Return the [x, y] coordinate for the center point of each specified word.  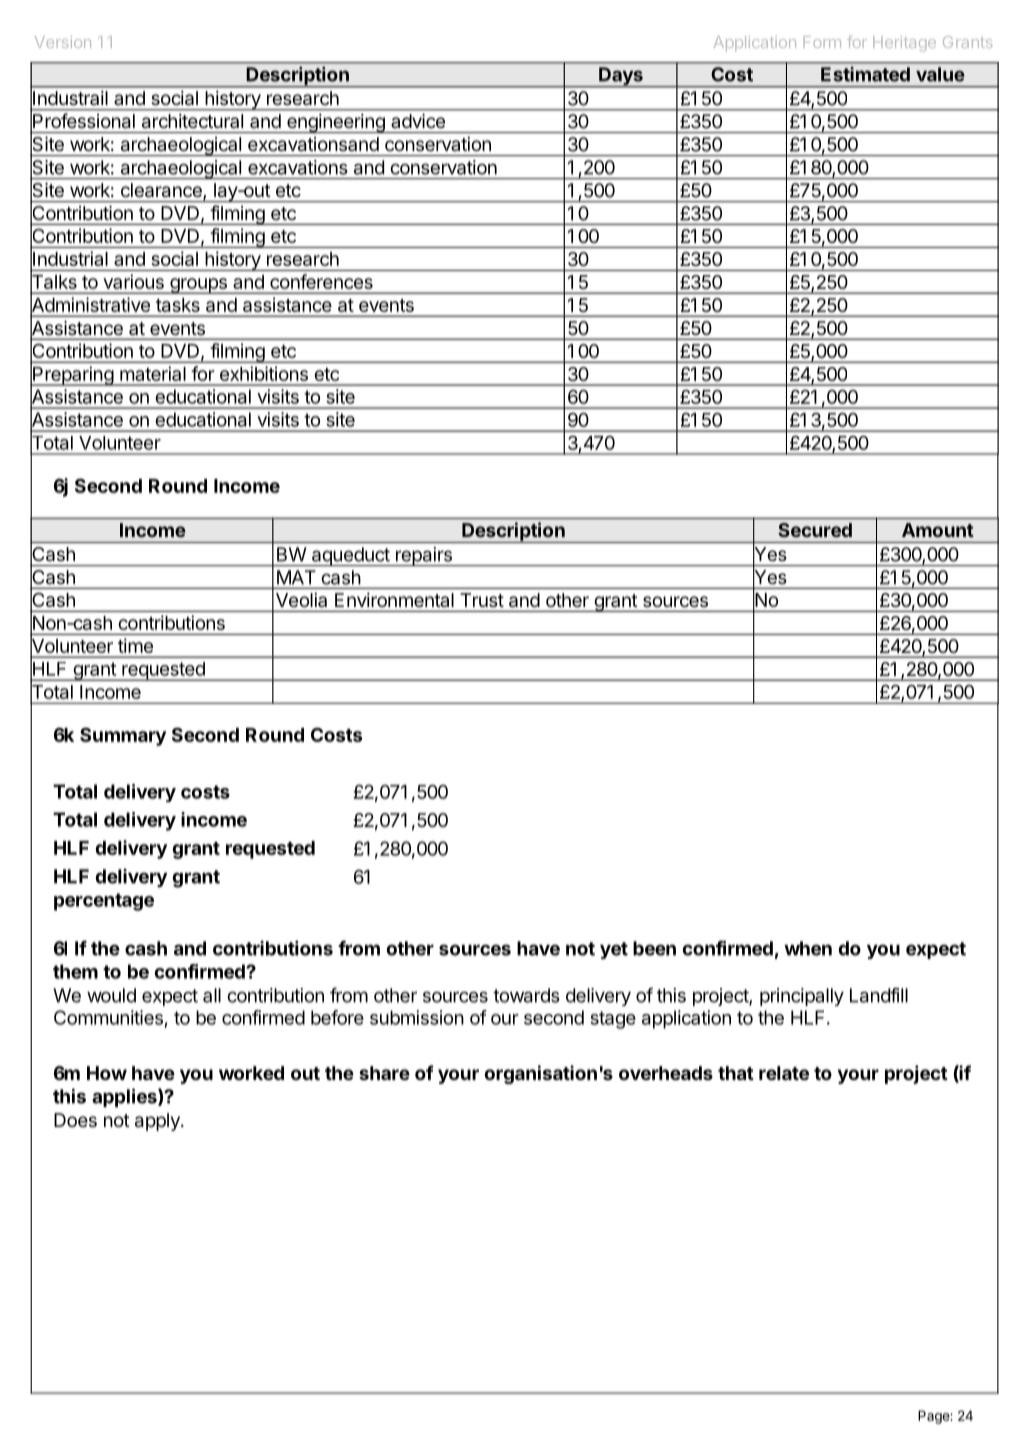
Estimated [865, 74]
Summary [123, 736]
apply [158, 1122]
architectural [192, 121]
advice [418, 121]
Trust [482, 600]
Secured [815, 530]
